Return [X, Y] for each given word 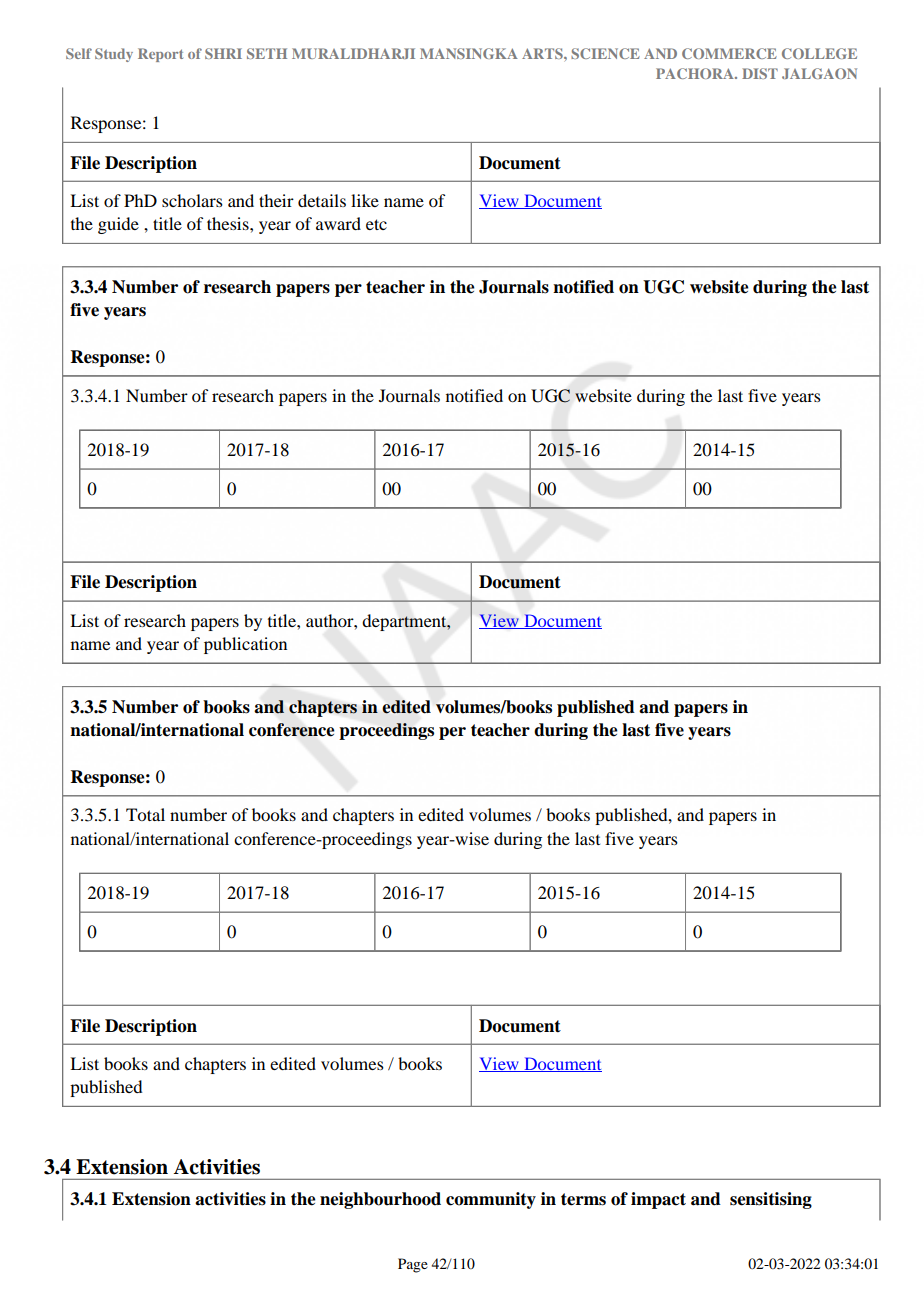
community [491, 1200]
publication [245, 645]
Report [160, 55]
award [338, 223]
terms [583, 1199]
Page [413, 1265]
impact [658, 1200]
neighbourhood [380, 1200]
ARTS [543, 53]
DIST [760, 73]
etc [376, 224]
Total [145, 814]
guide [118, 225]
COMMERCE [729, 53]
